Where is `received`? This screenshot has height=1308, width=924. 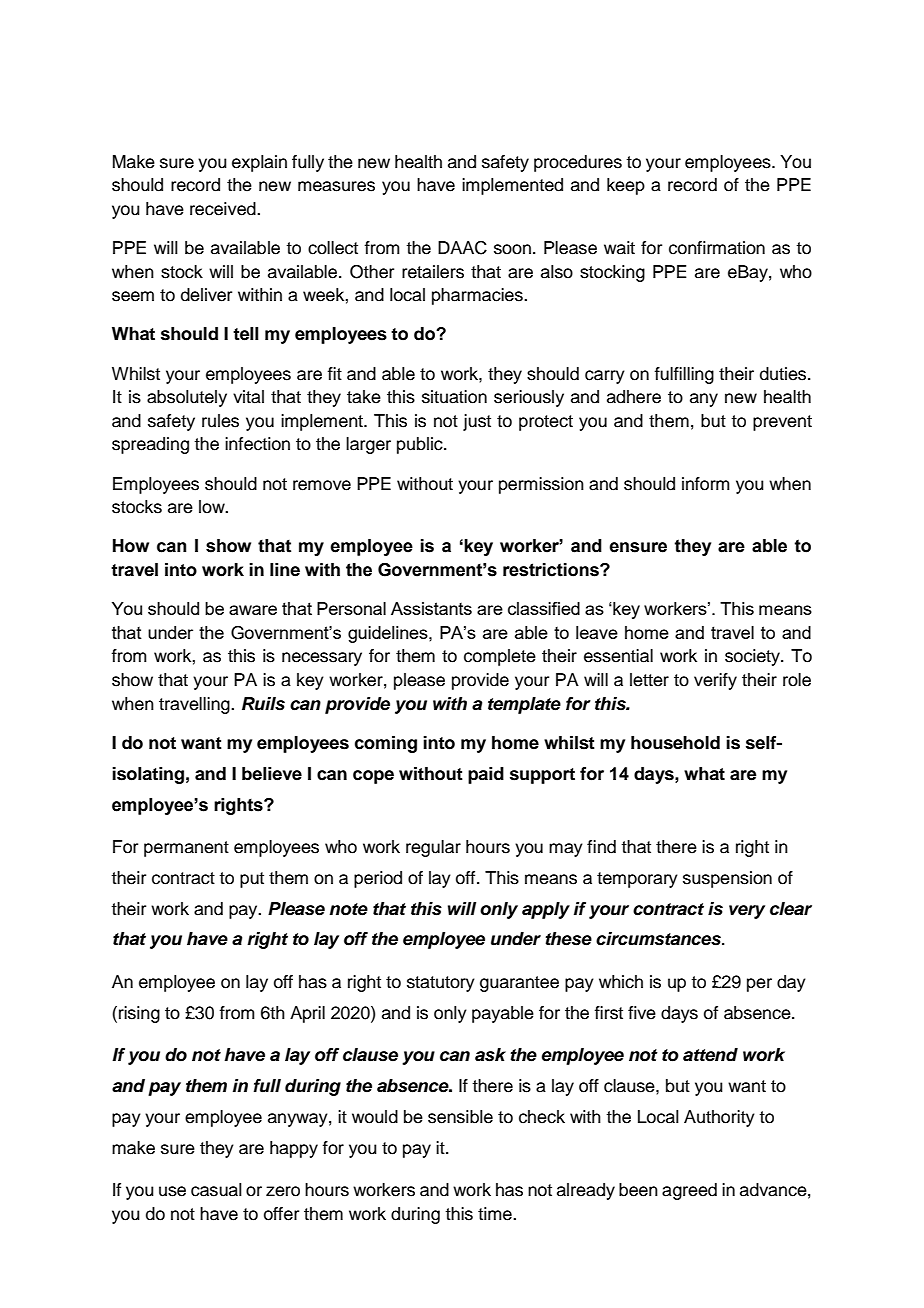 received is located at coordinates (224, 209).
